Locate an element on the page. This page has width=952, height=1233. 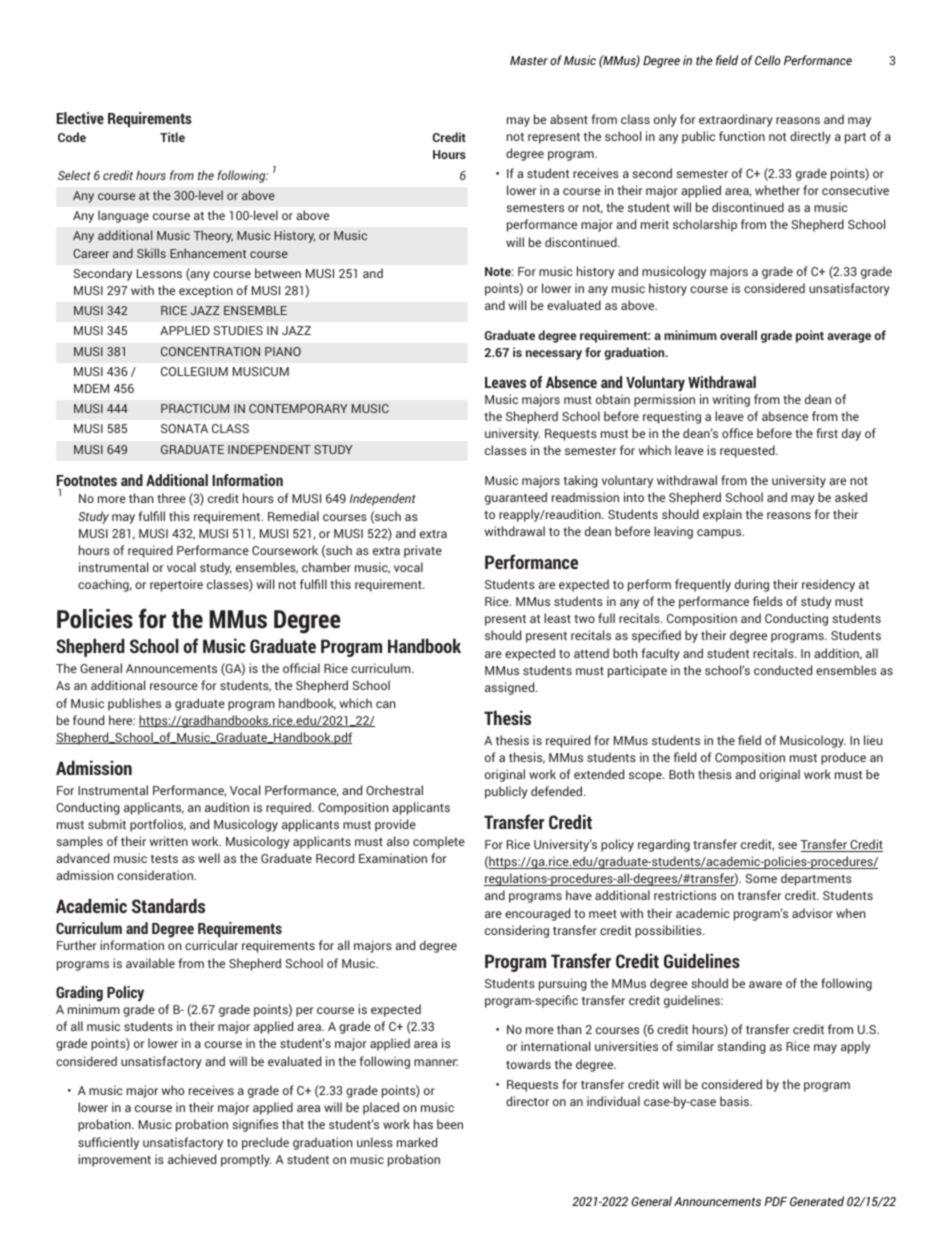
Cello is located at coordinates (767, 60).
